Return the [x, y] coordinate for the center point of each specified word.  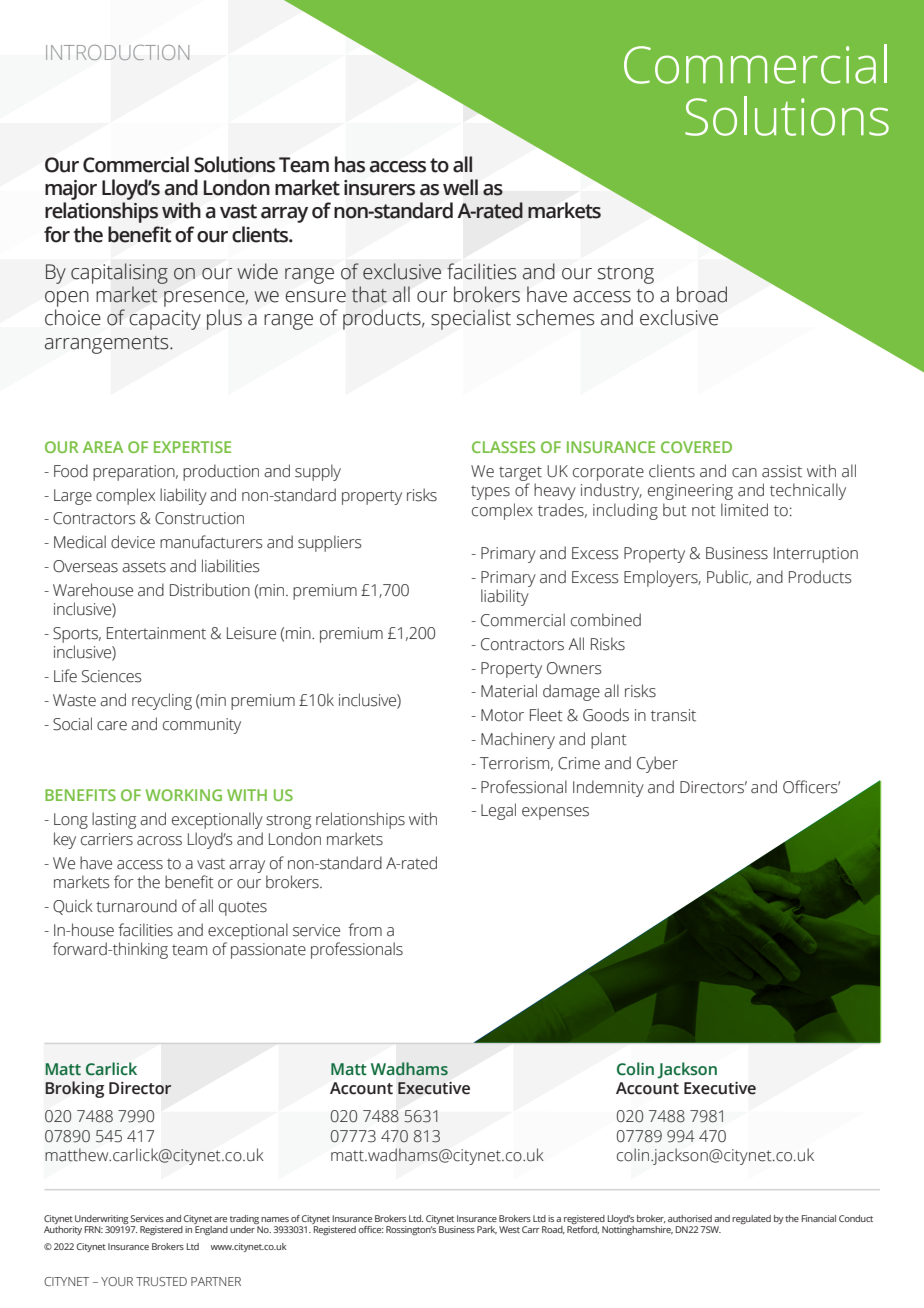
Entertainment [156, 633]
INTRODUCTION [117, 52]
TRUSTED [161, 1281]
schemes [555, 317]
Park [487, 1230]
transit [673, 715]
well [460, 187]
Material [509, 691]
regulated [751, 1219]
